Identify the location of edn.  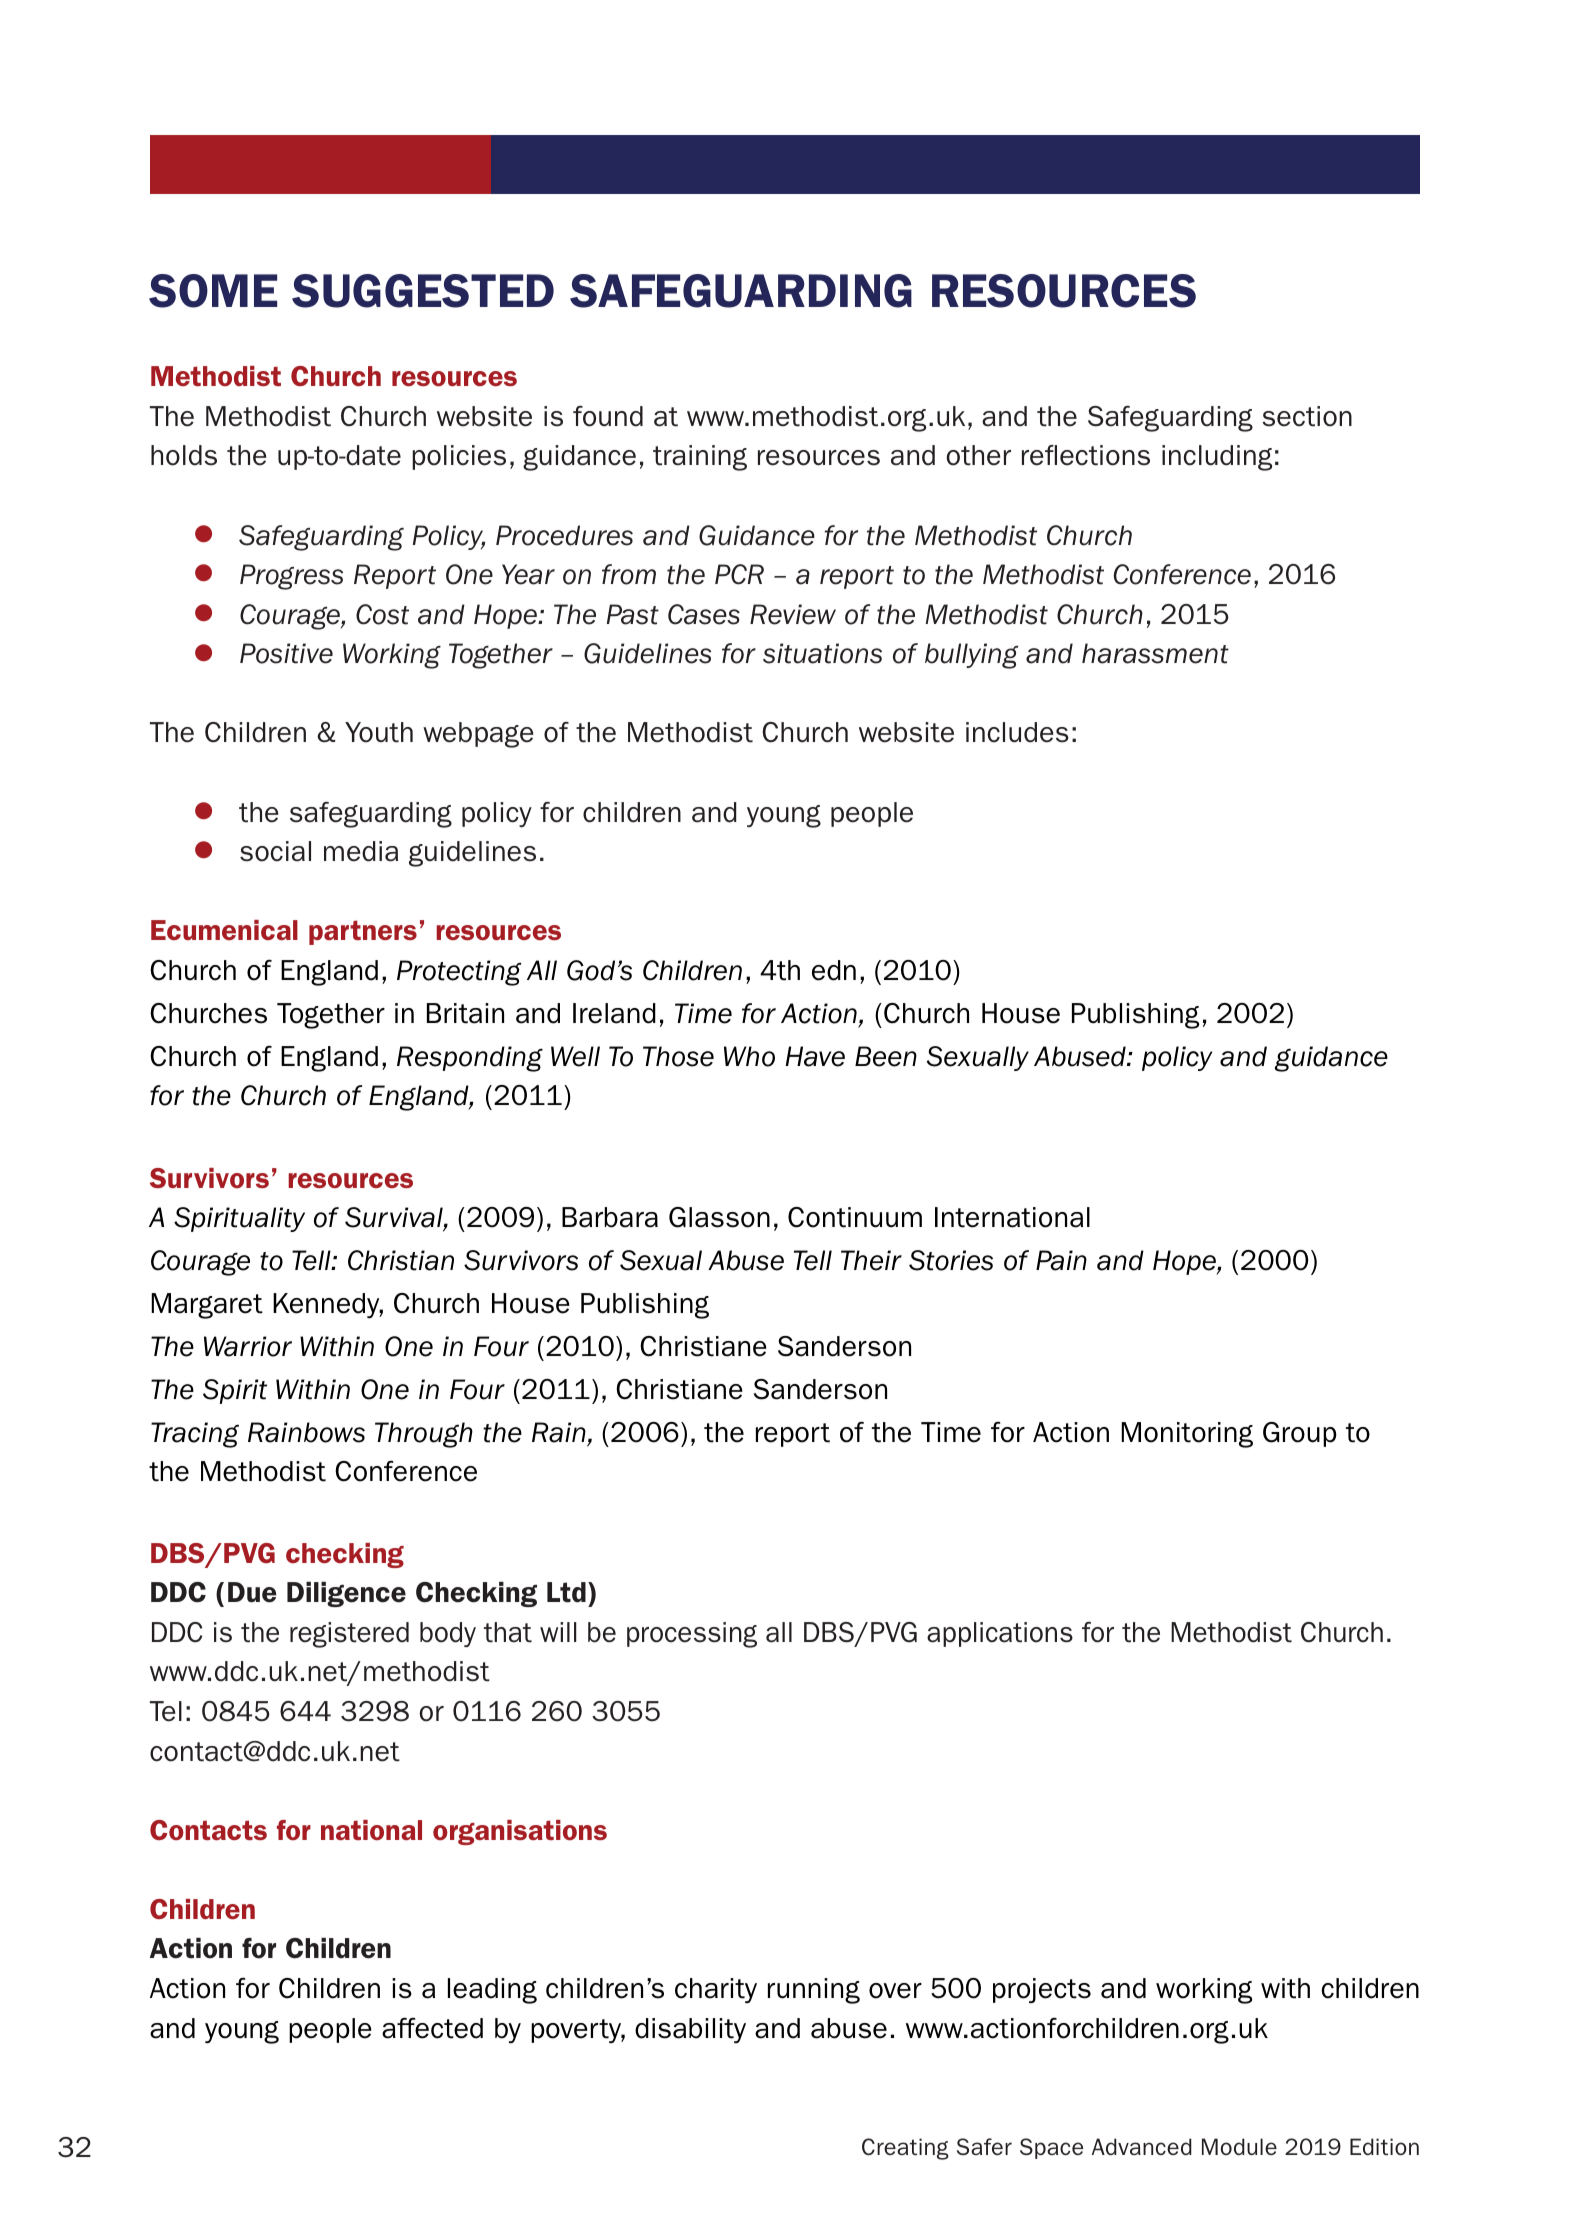
(834, 970).
